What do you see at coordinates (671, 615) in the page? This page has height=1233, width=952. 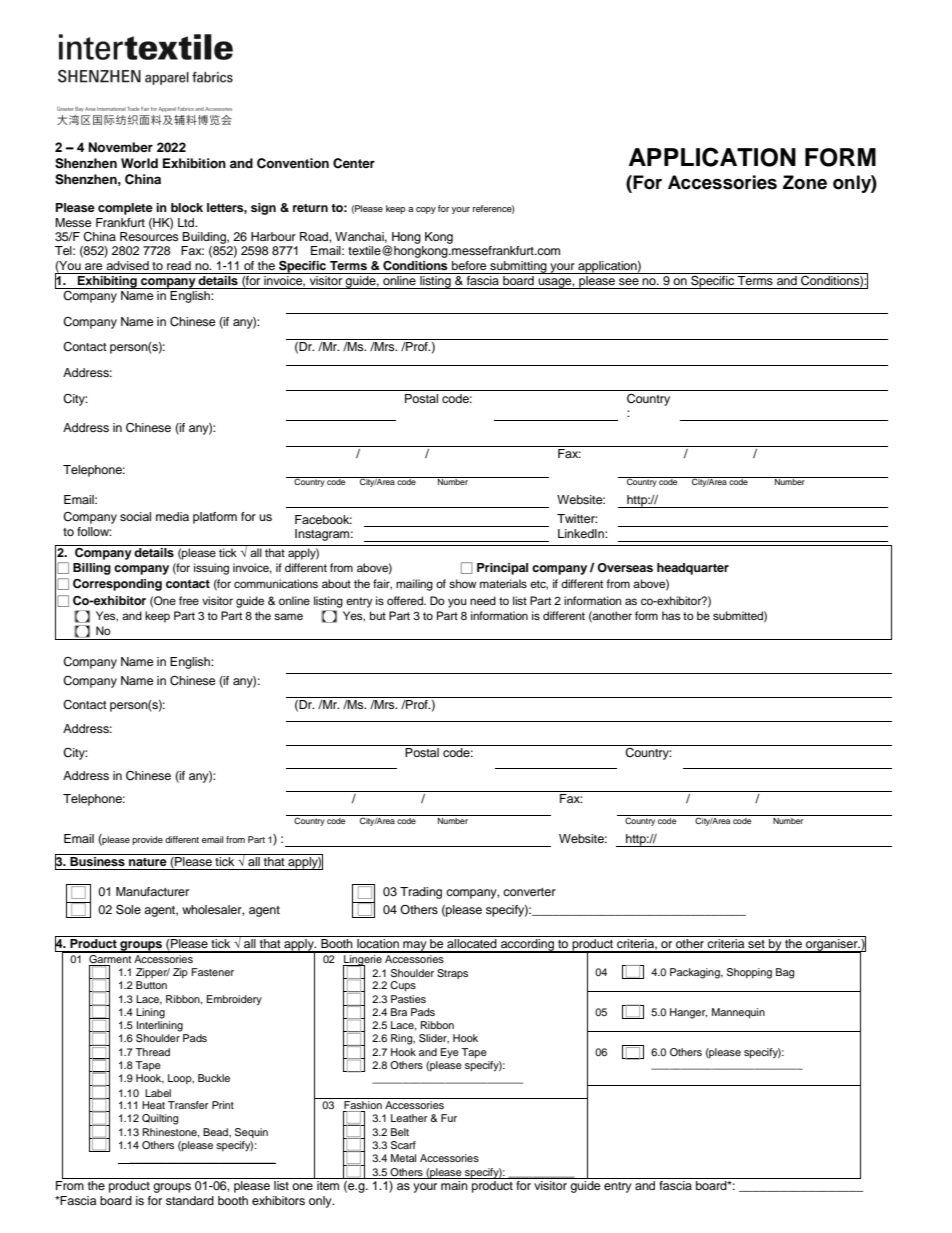 I see `has` at bounding box center [671, 615].
